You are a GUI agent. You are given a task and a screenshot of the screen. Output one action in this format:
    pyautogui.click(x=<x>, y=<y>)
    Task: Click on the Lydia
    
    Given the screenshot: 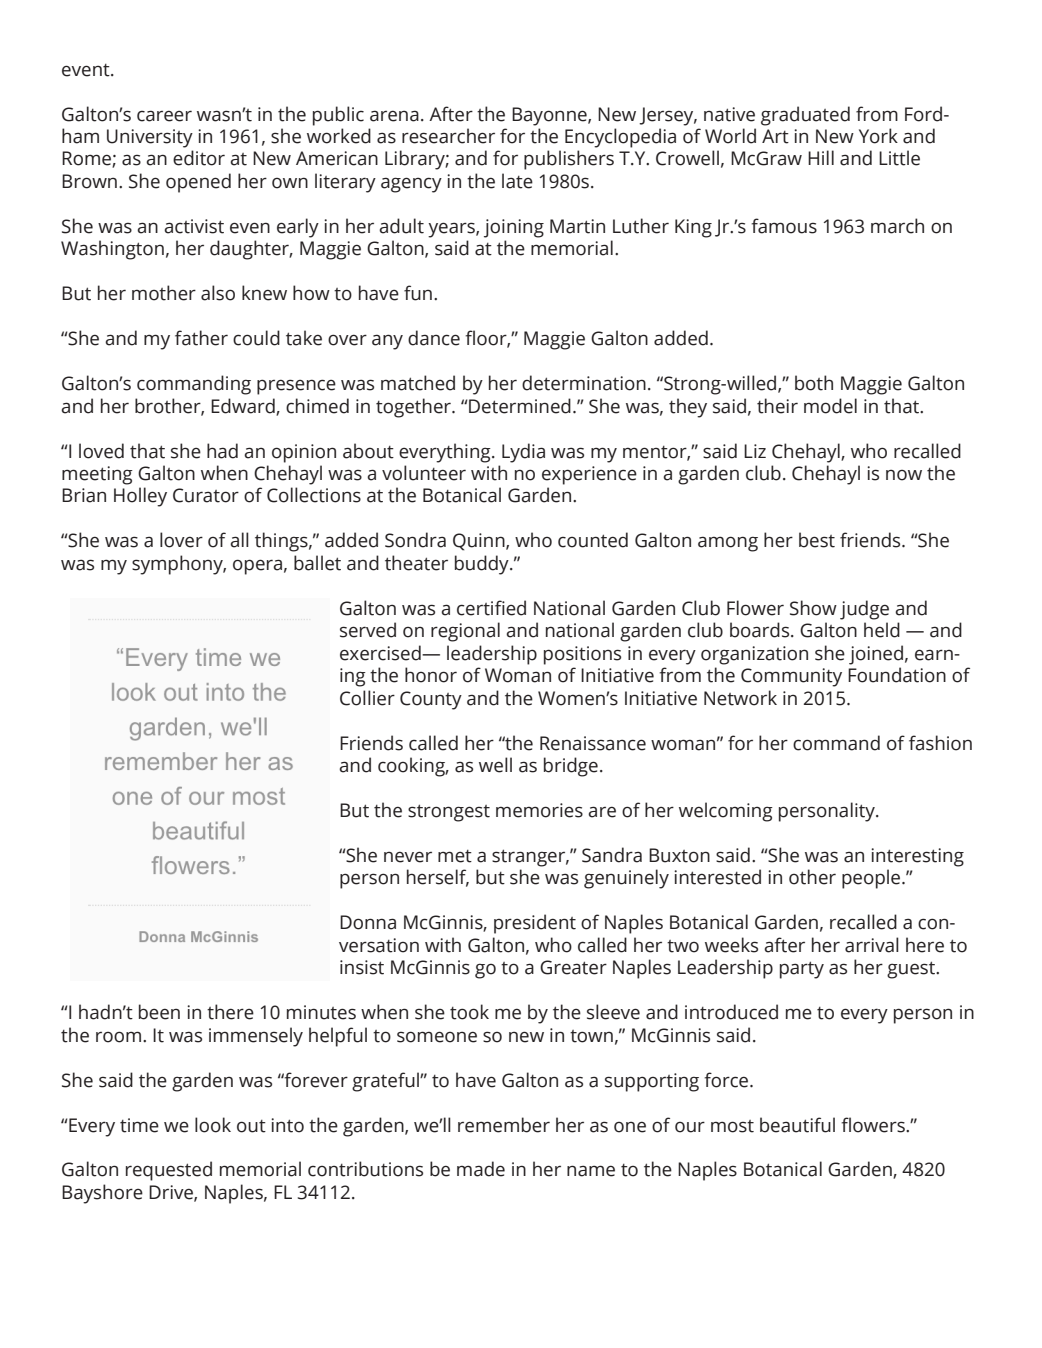 What is the action you would take?
    pyautogui.click(x=523, y=453)
